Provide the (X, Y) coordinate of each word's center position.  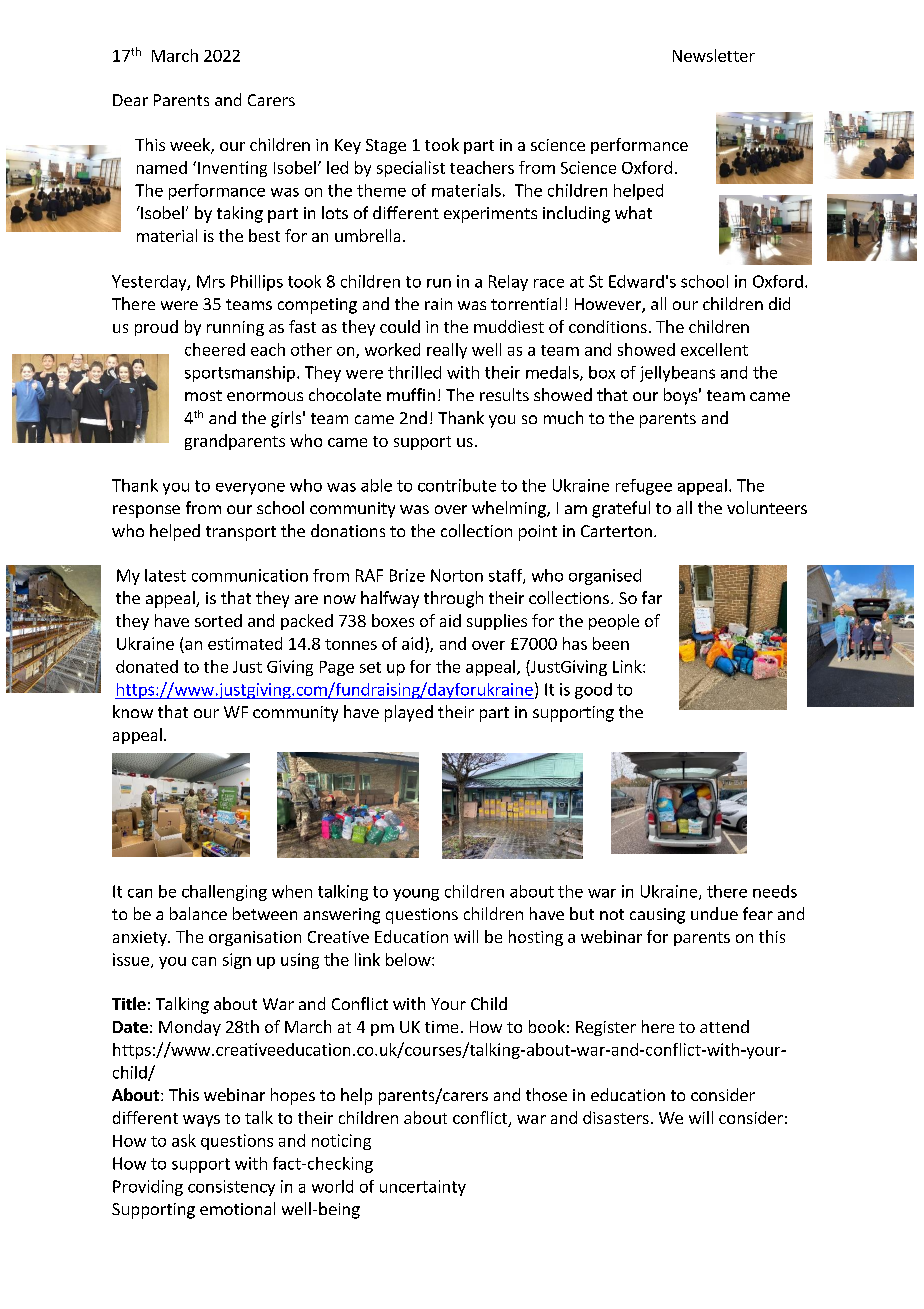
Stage (386, 146)
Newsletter (714, 55)
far (652, 597)
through (453, 599)
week (191, 146)
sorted (218, 620)
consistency (231, 1188)
